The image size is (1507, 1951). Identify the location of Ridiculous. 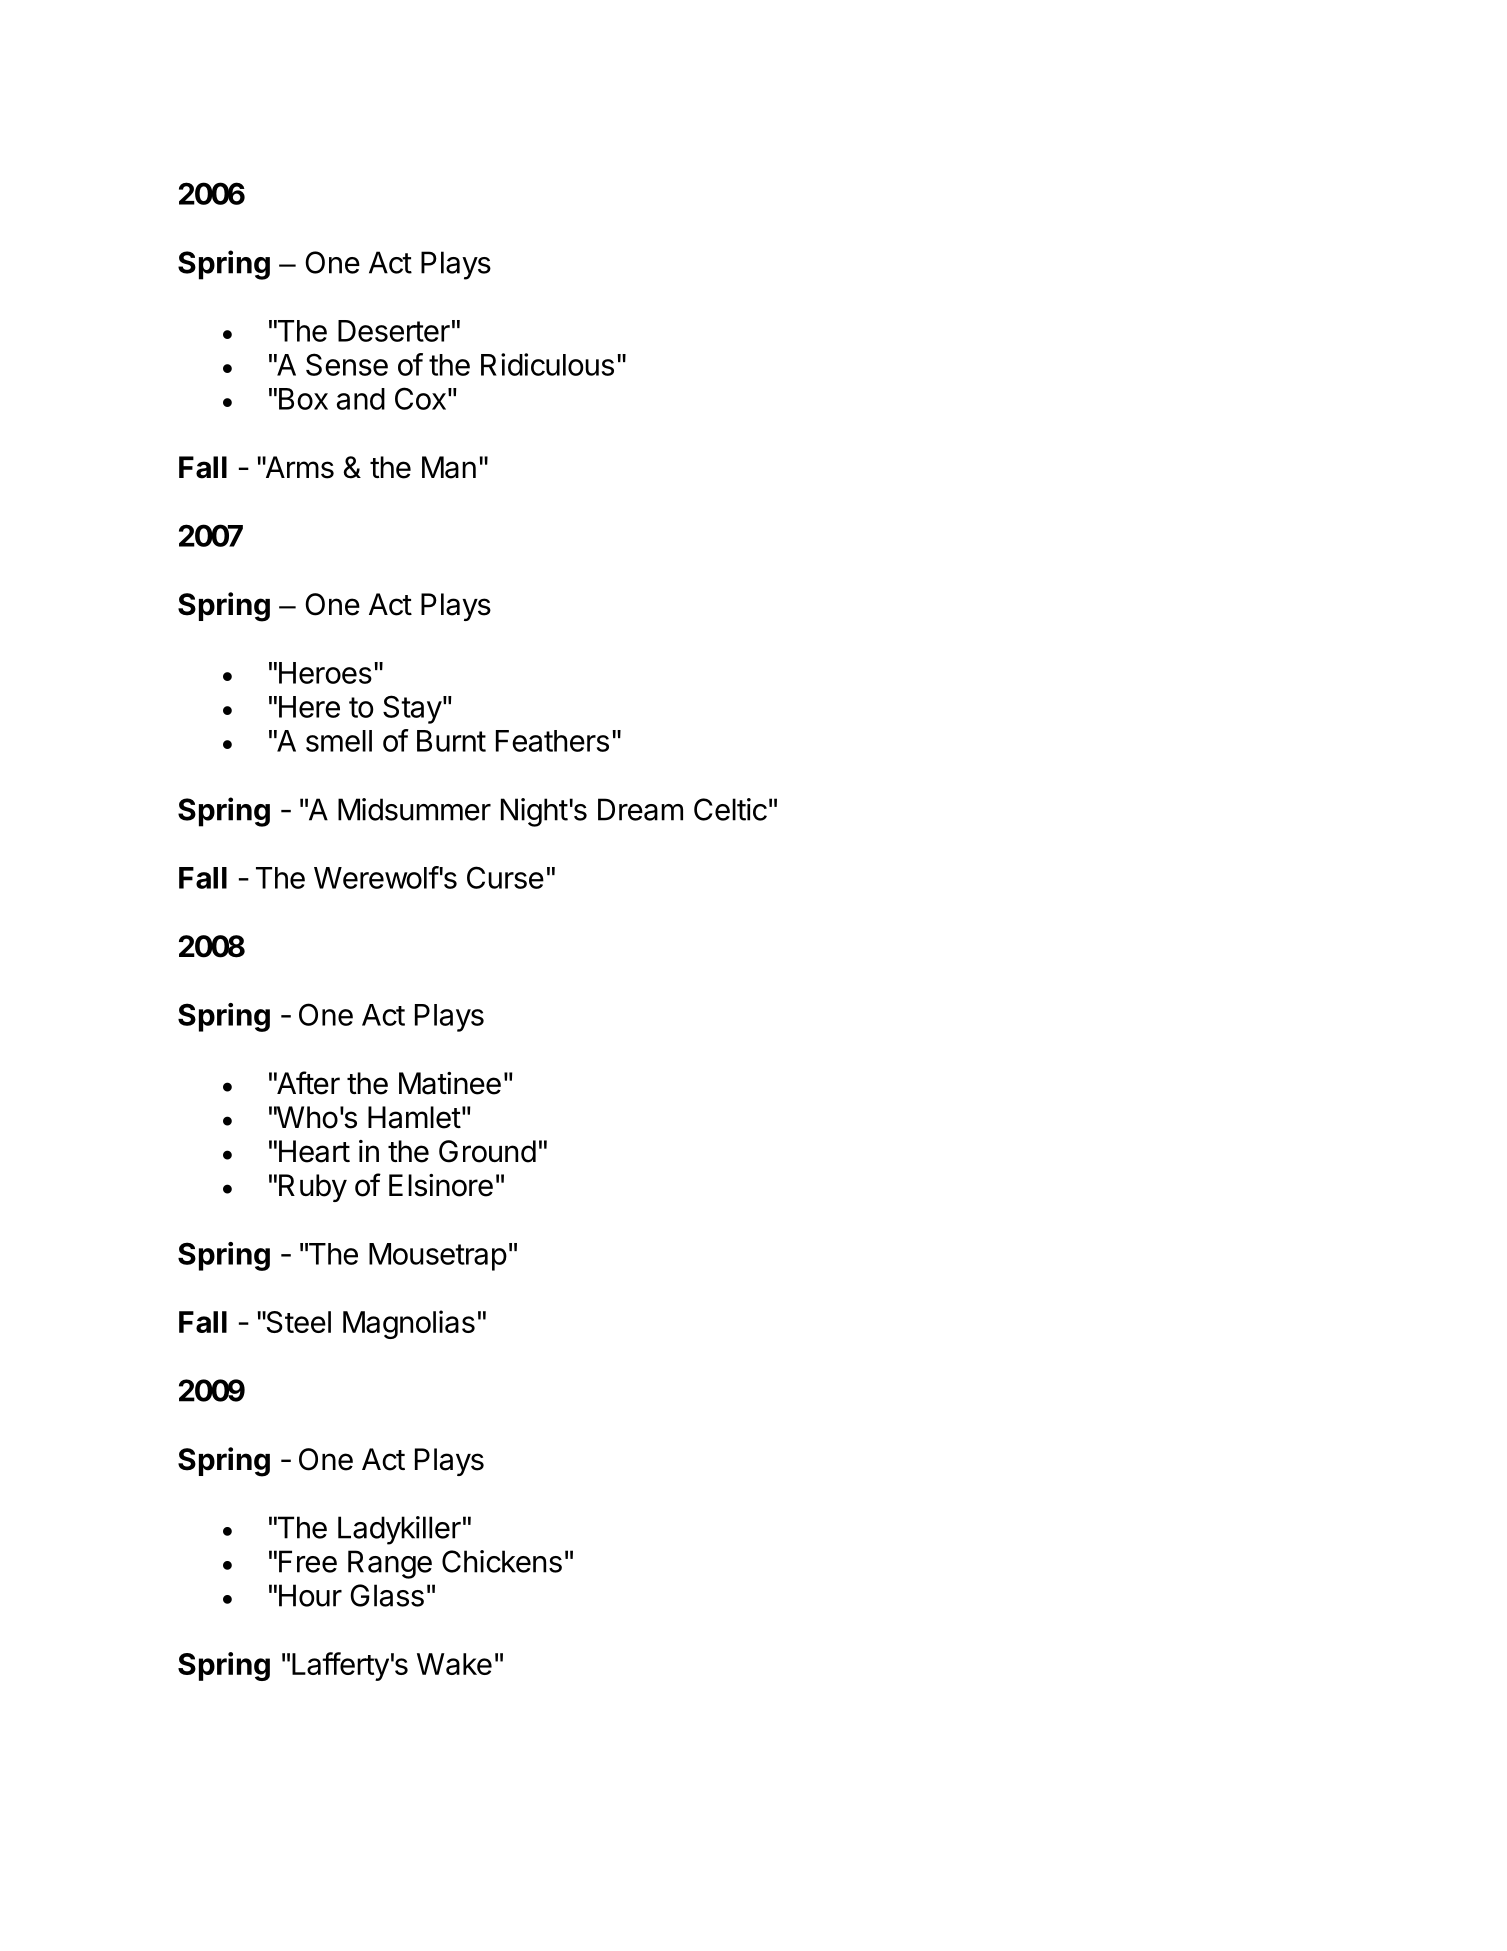
(547, 364).
